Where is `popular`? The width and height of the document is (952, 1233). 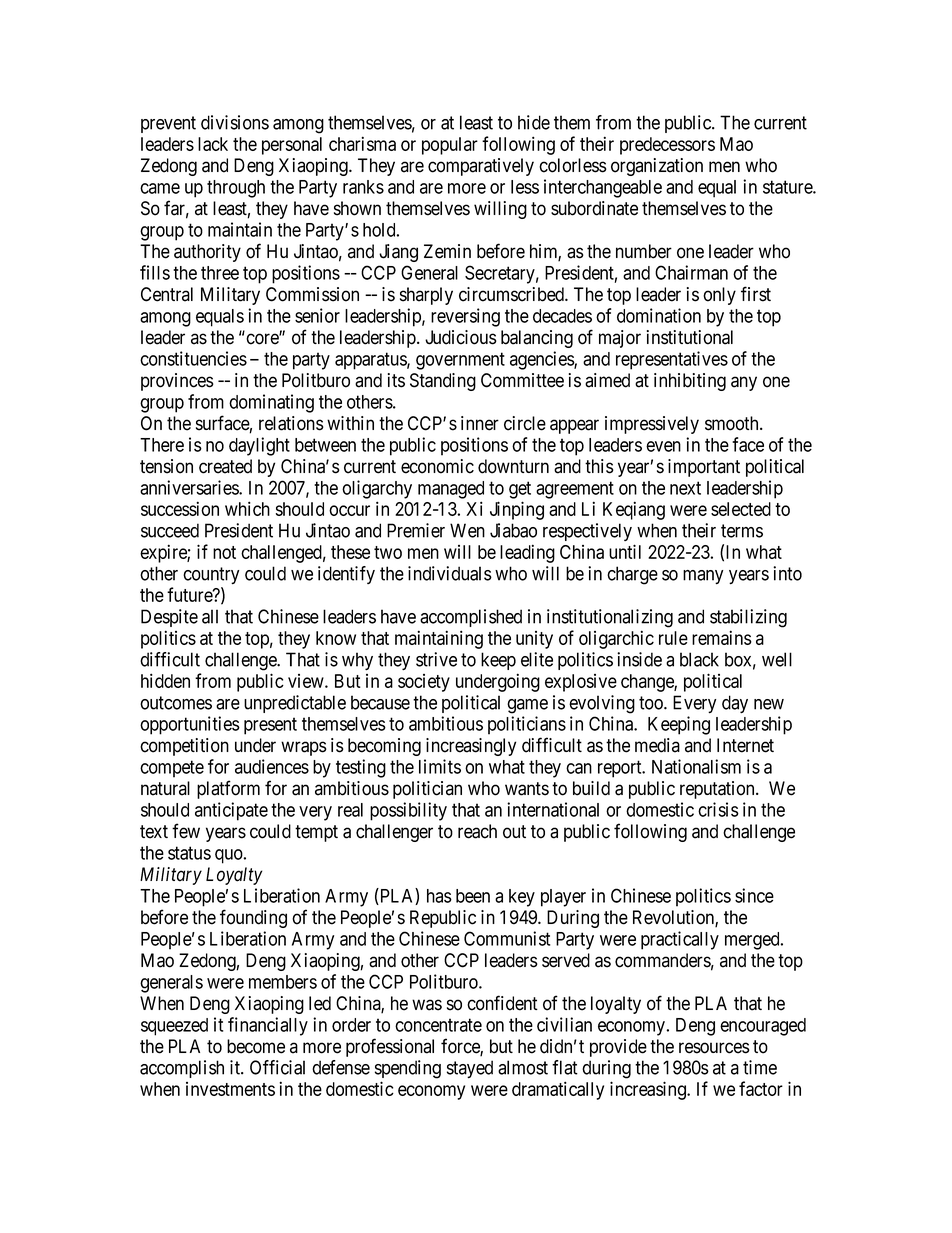
popular is located at coordinates (450, 146).
